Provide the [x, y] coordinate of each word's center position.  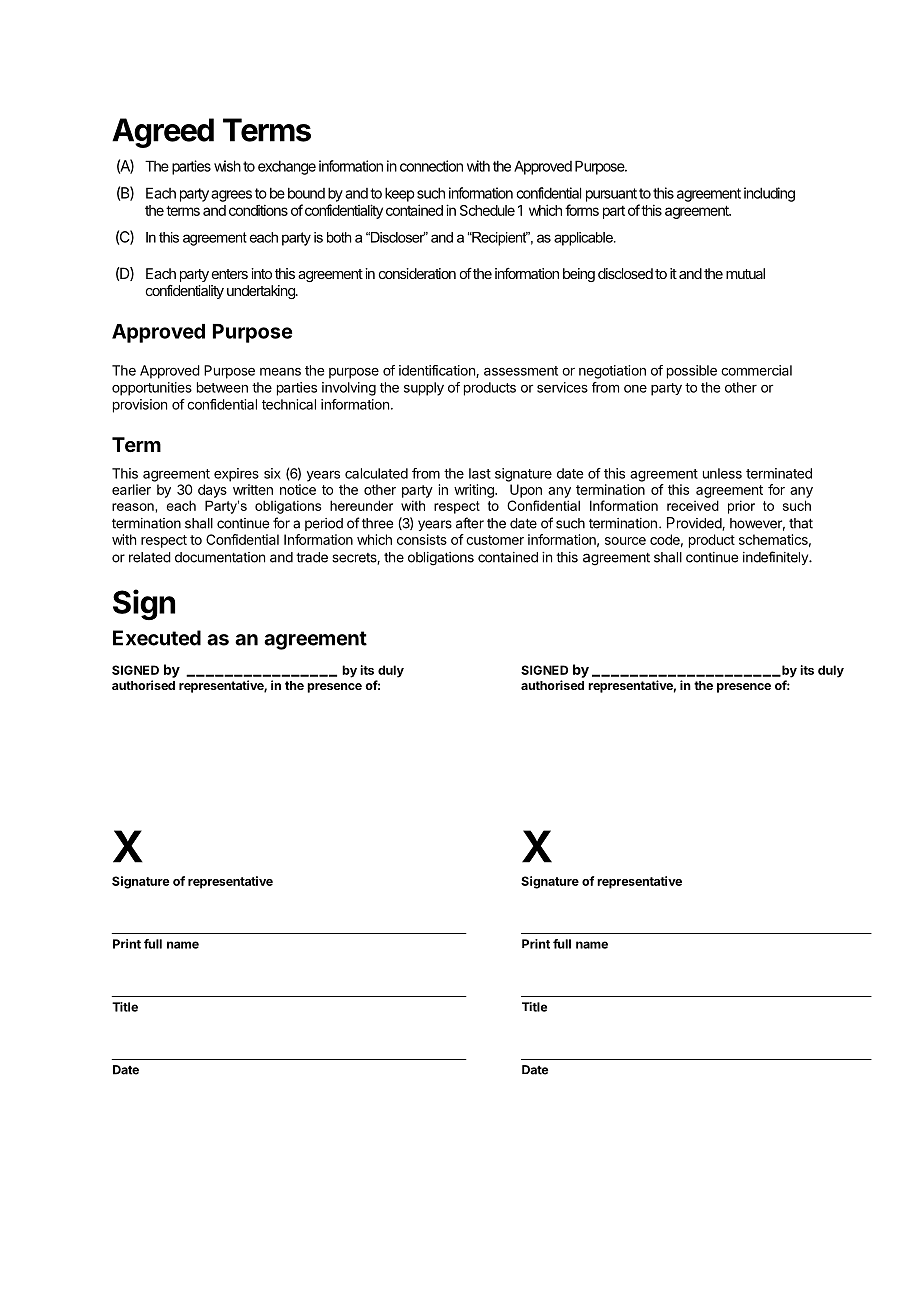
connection [431, 166]
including [769, 194]
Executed [157, 638]
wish [227, 166]
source [625, 541]
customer [495, 540]
